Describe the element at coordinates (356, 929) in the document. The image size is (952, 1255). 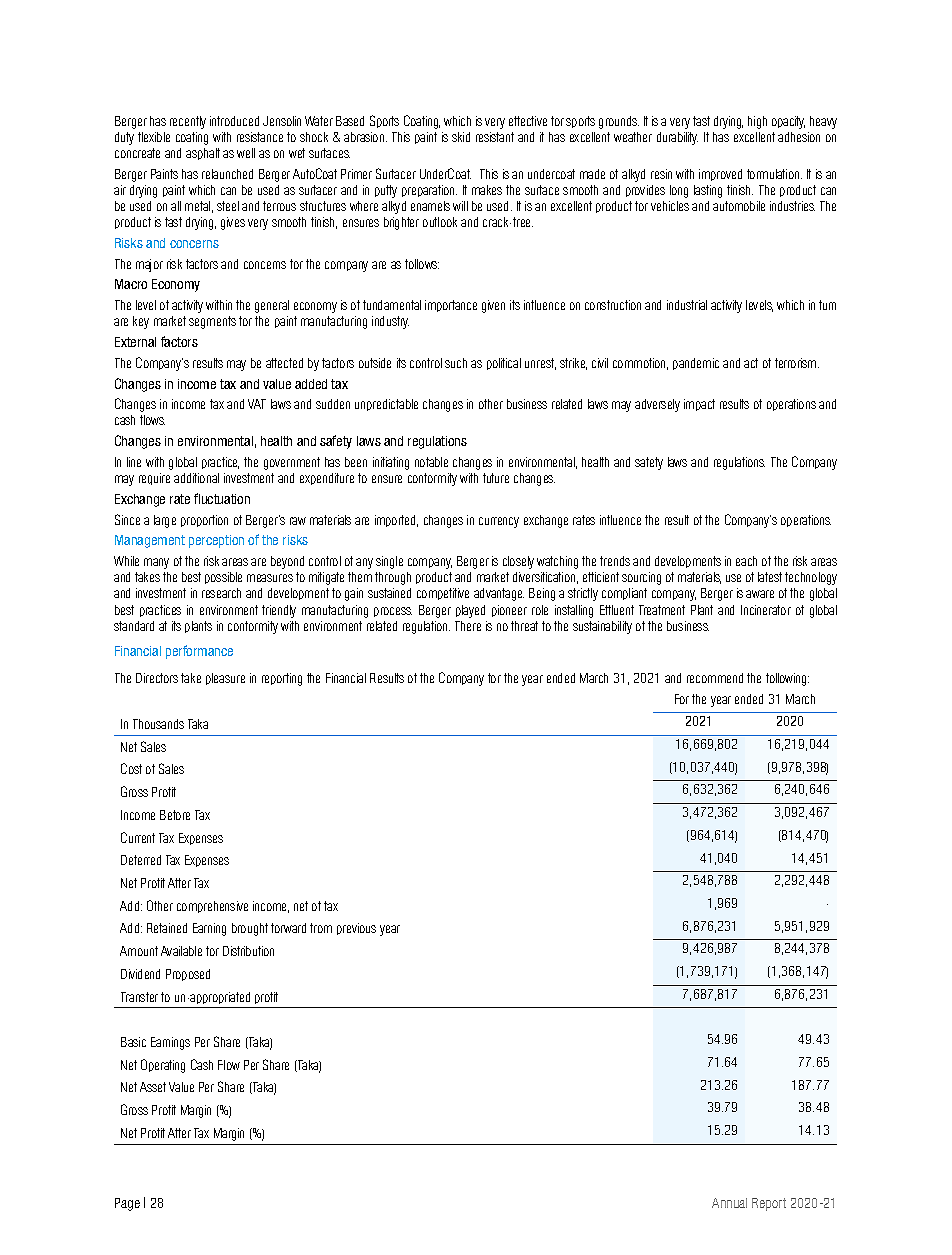
I see `previous` at that location.
